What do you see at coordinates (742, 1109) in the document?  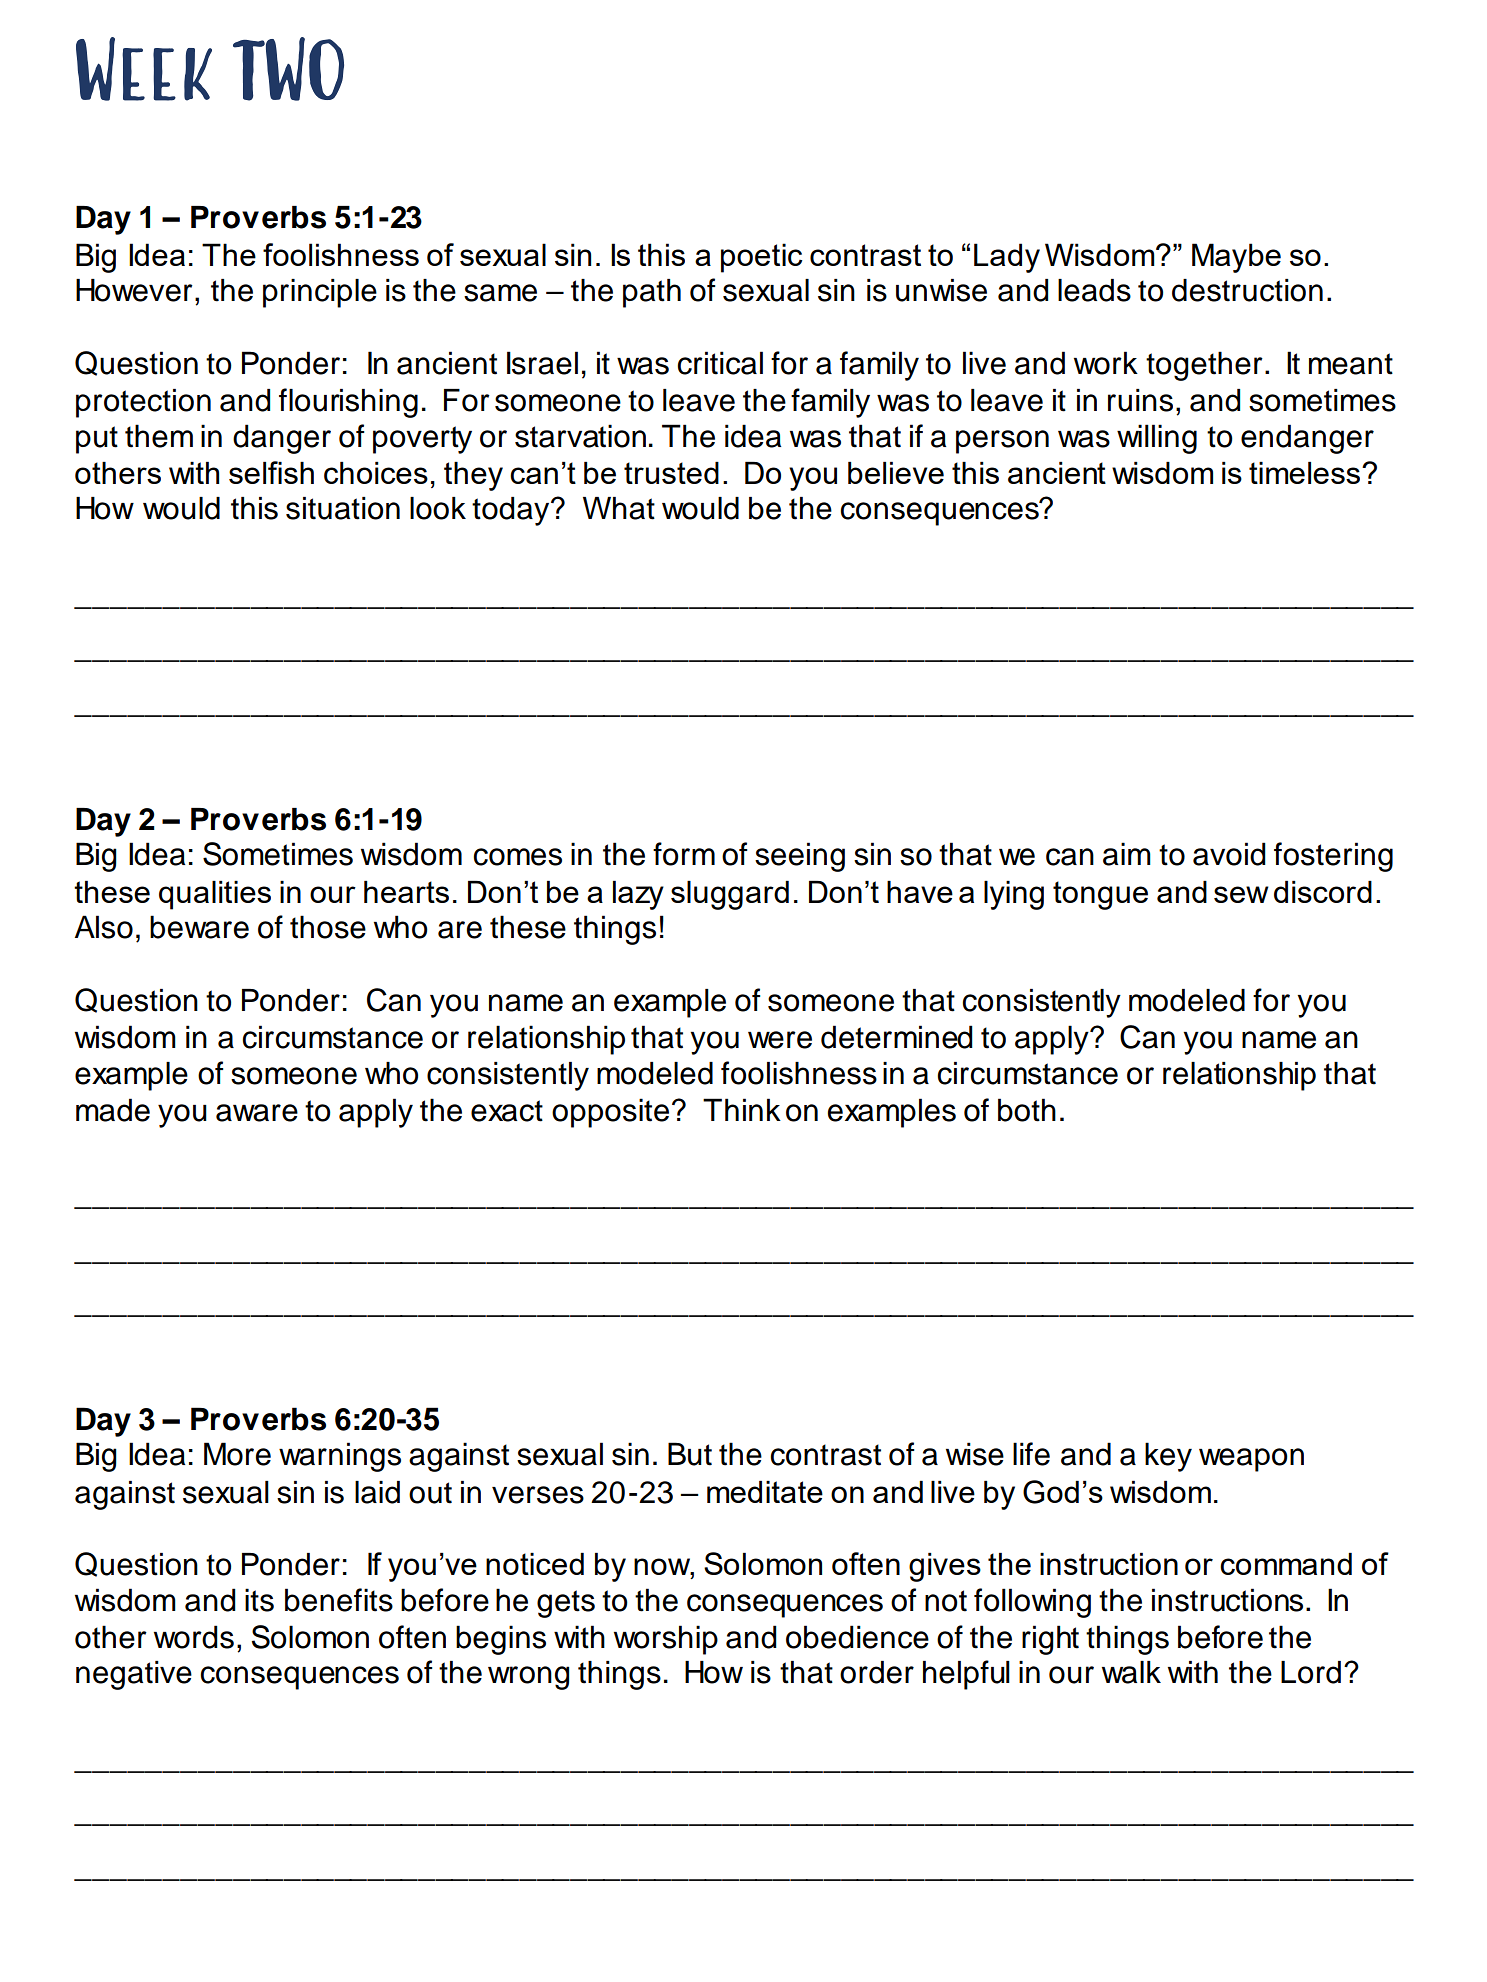 I see `Think` at bounding box center [742, 1109].
